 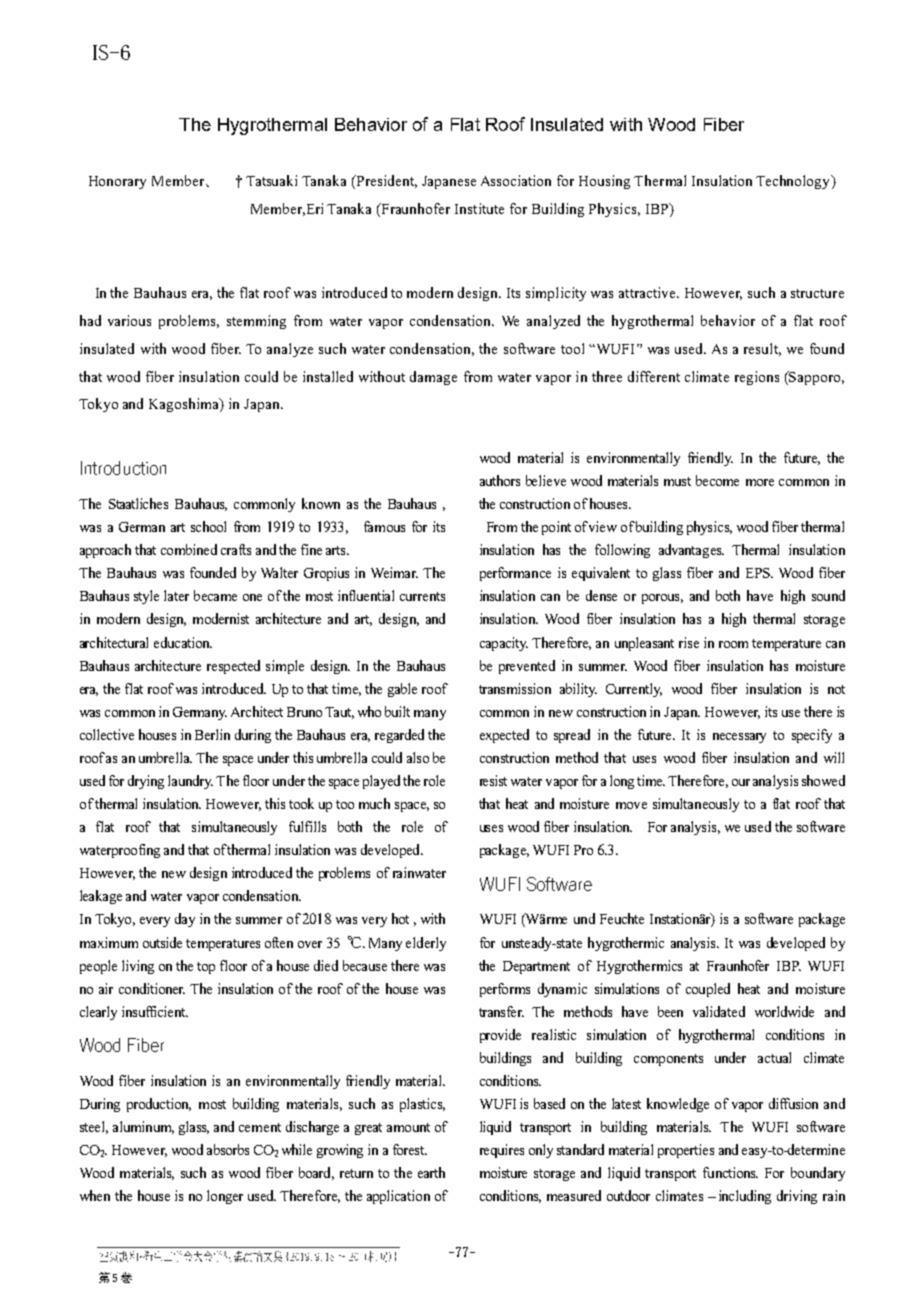 I want to click on damage, so click(x=433, y=378).
